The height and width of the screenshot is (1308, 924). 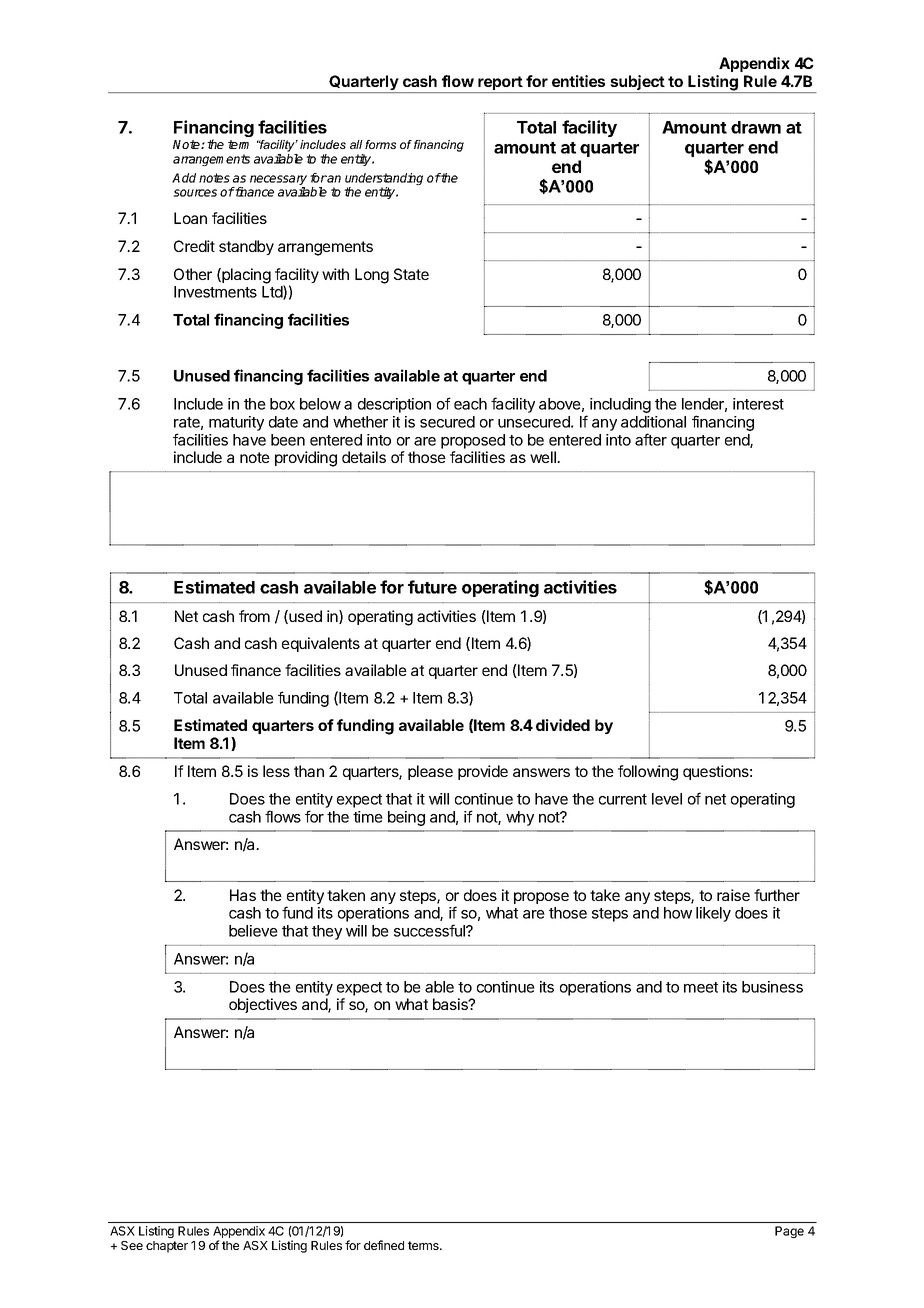 What do you see at coordinates (236, 423) in the screenshot?
I see `maturity` at bounding box center [236, 423].
